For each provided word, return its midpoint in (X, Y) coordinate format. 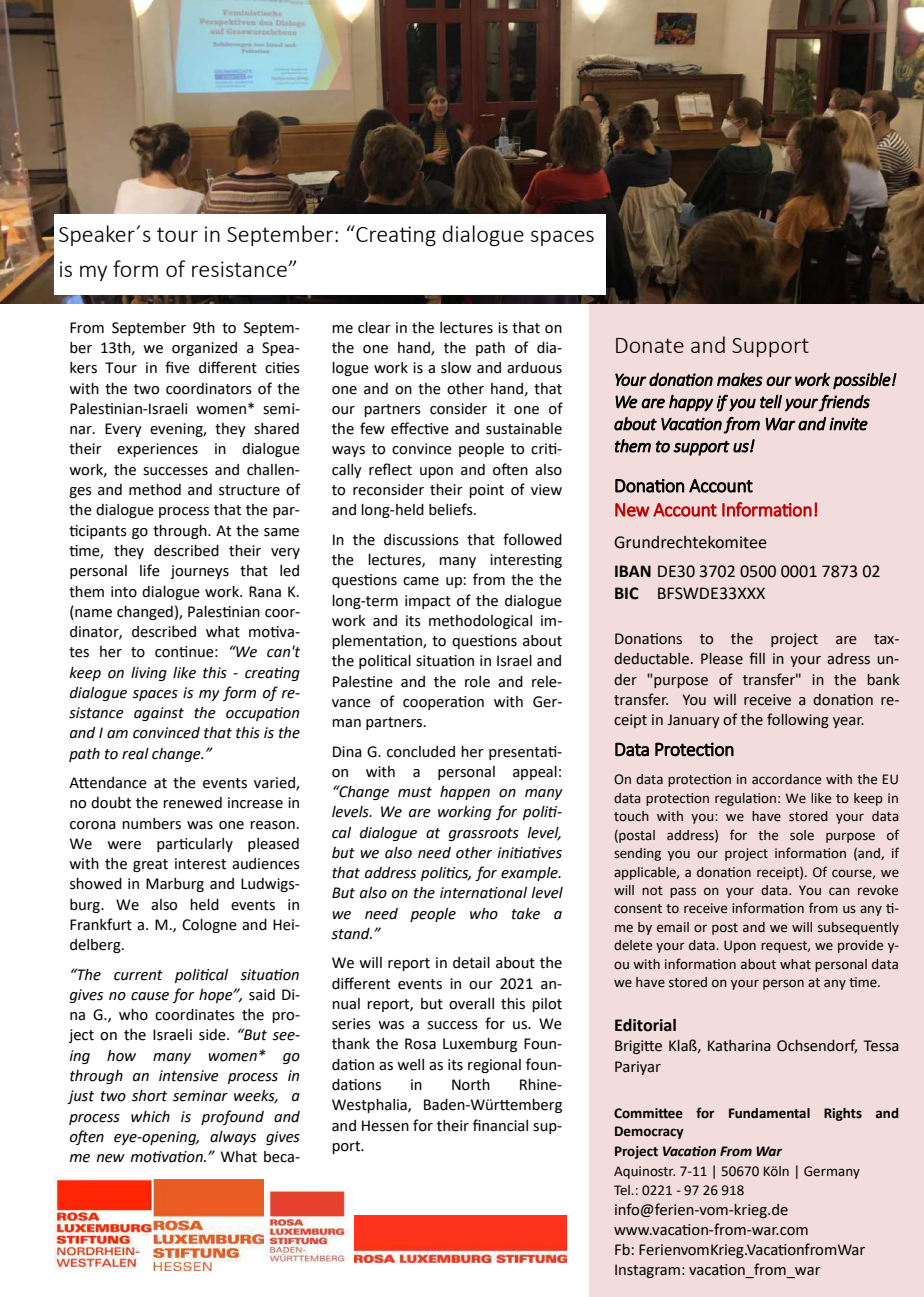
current (138, 975)
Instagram (647, 1271)
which (150, 1117)
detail (471, 963)
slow (456, 368)
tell (771, 402)
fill (757, 658)
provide (860, 946)
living (149, 674)
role (477, 682)
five (177, 367)
